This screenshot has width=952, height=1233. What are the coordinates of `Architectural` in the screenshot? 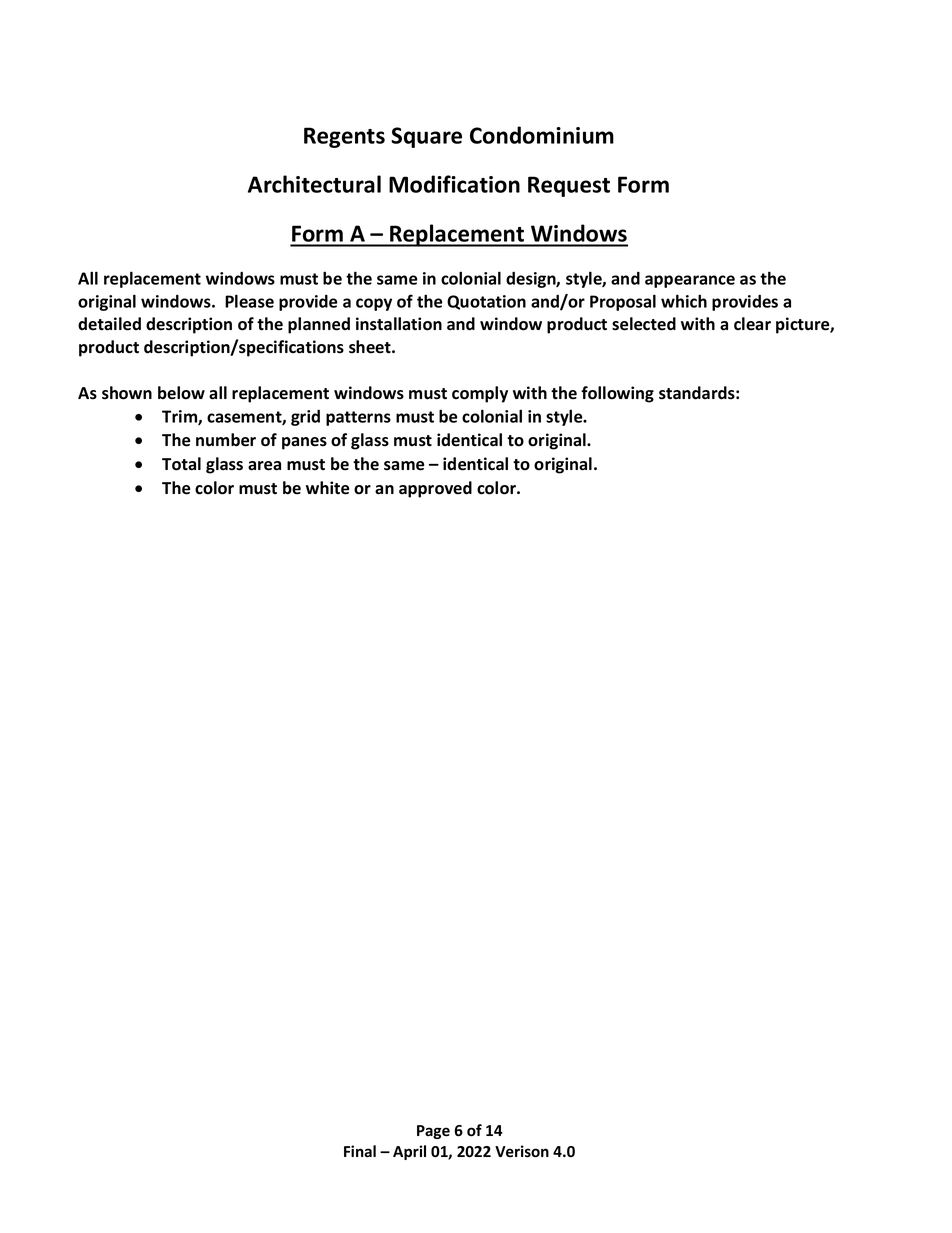 It's located at (314, 184).
